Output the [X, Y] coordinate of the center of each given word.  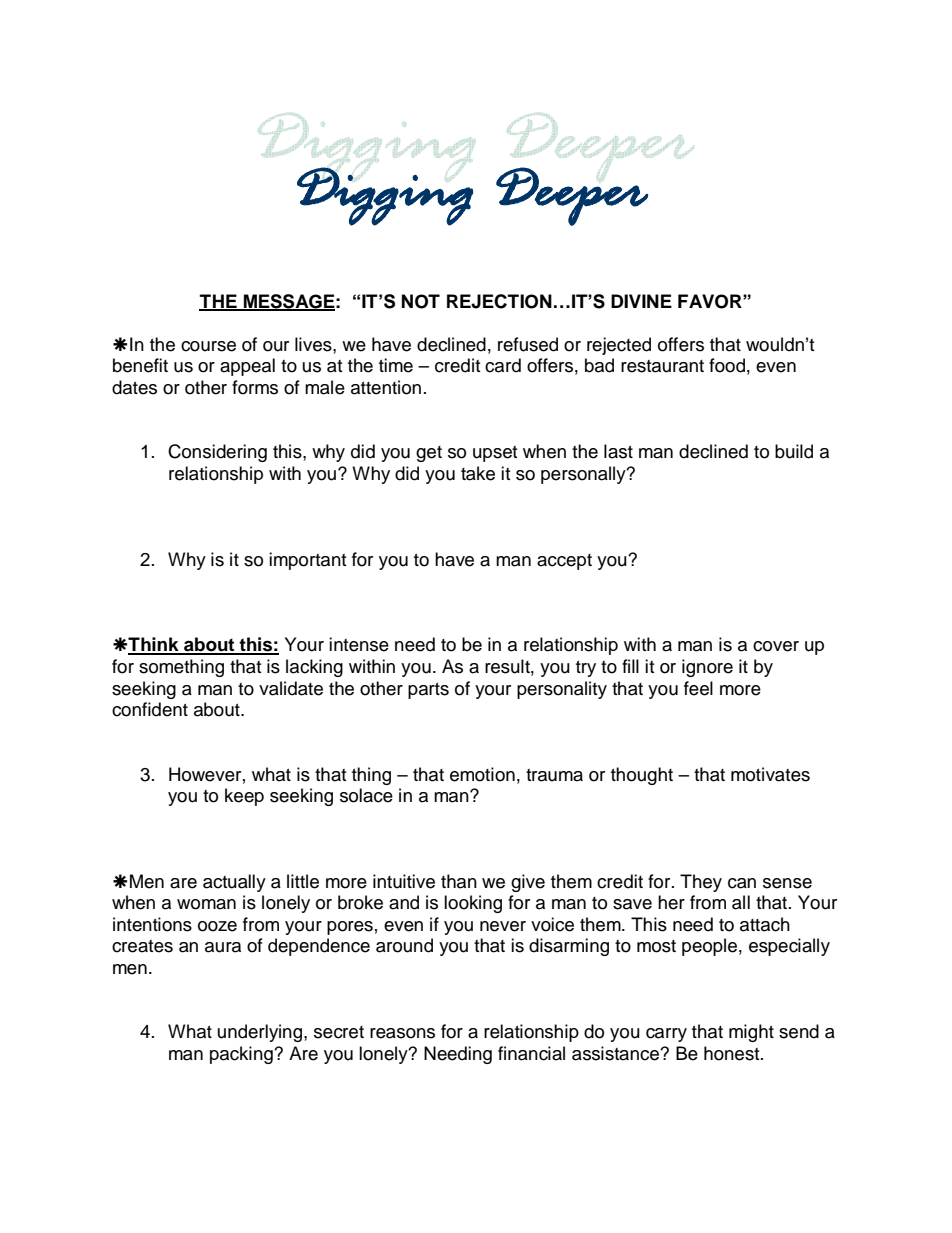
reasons [402, 1033]
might [751, 1033]
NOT [421, 301]
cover [776, 646]
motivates [770, 774]
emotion [482, 774]
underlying [260, 1033]
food [727, 365]
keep [244, 797]
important [307, 561]
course [208, 346]
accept [564, 562]
